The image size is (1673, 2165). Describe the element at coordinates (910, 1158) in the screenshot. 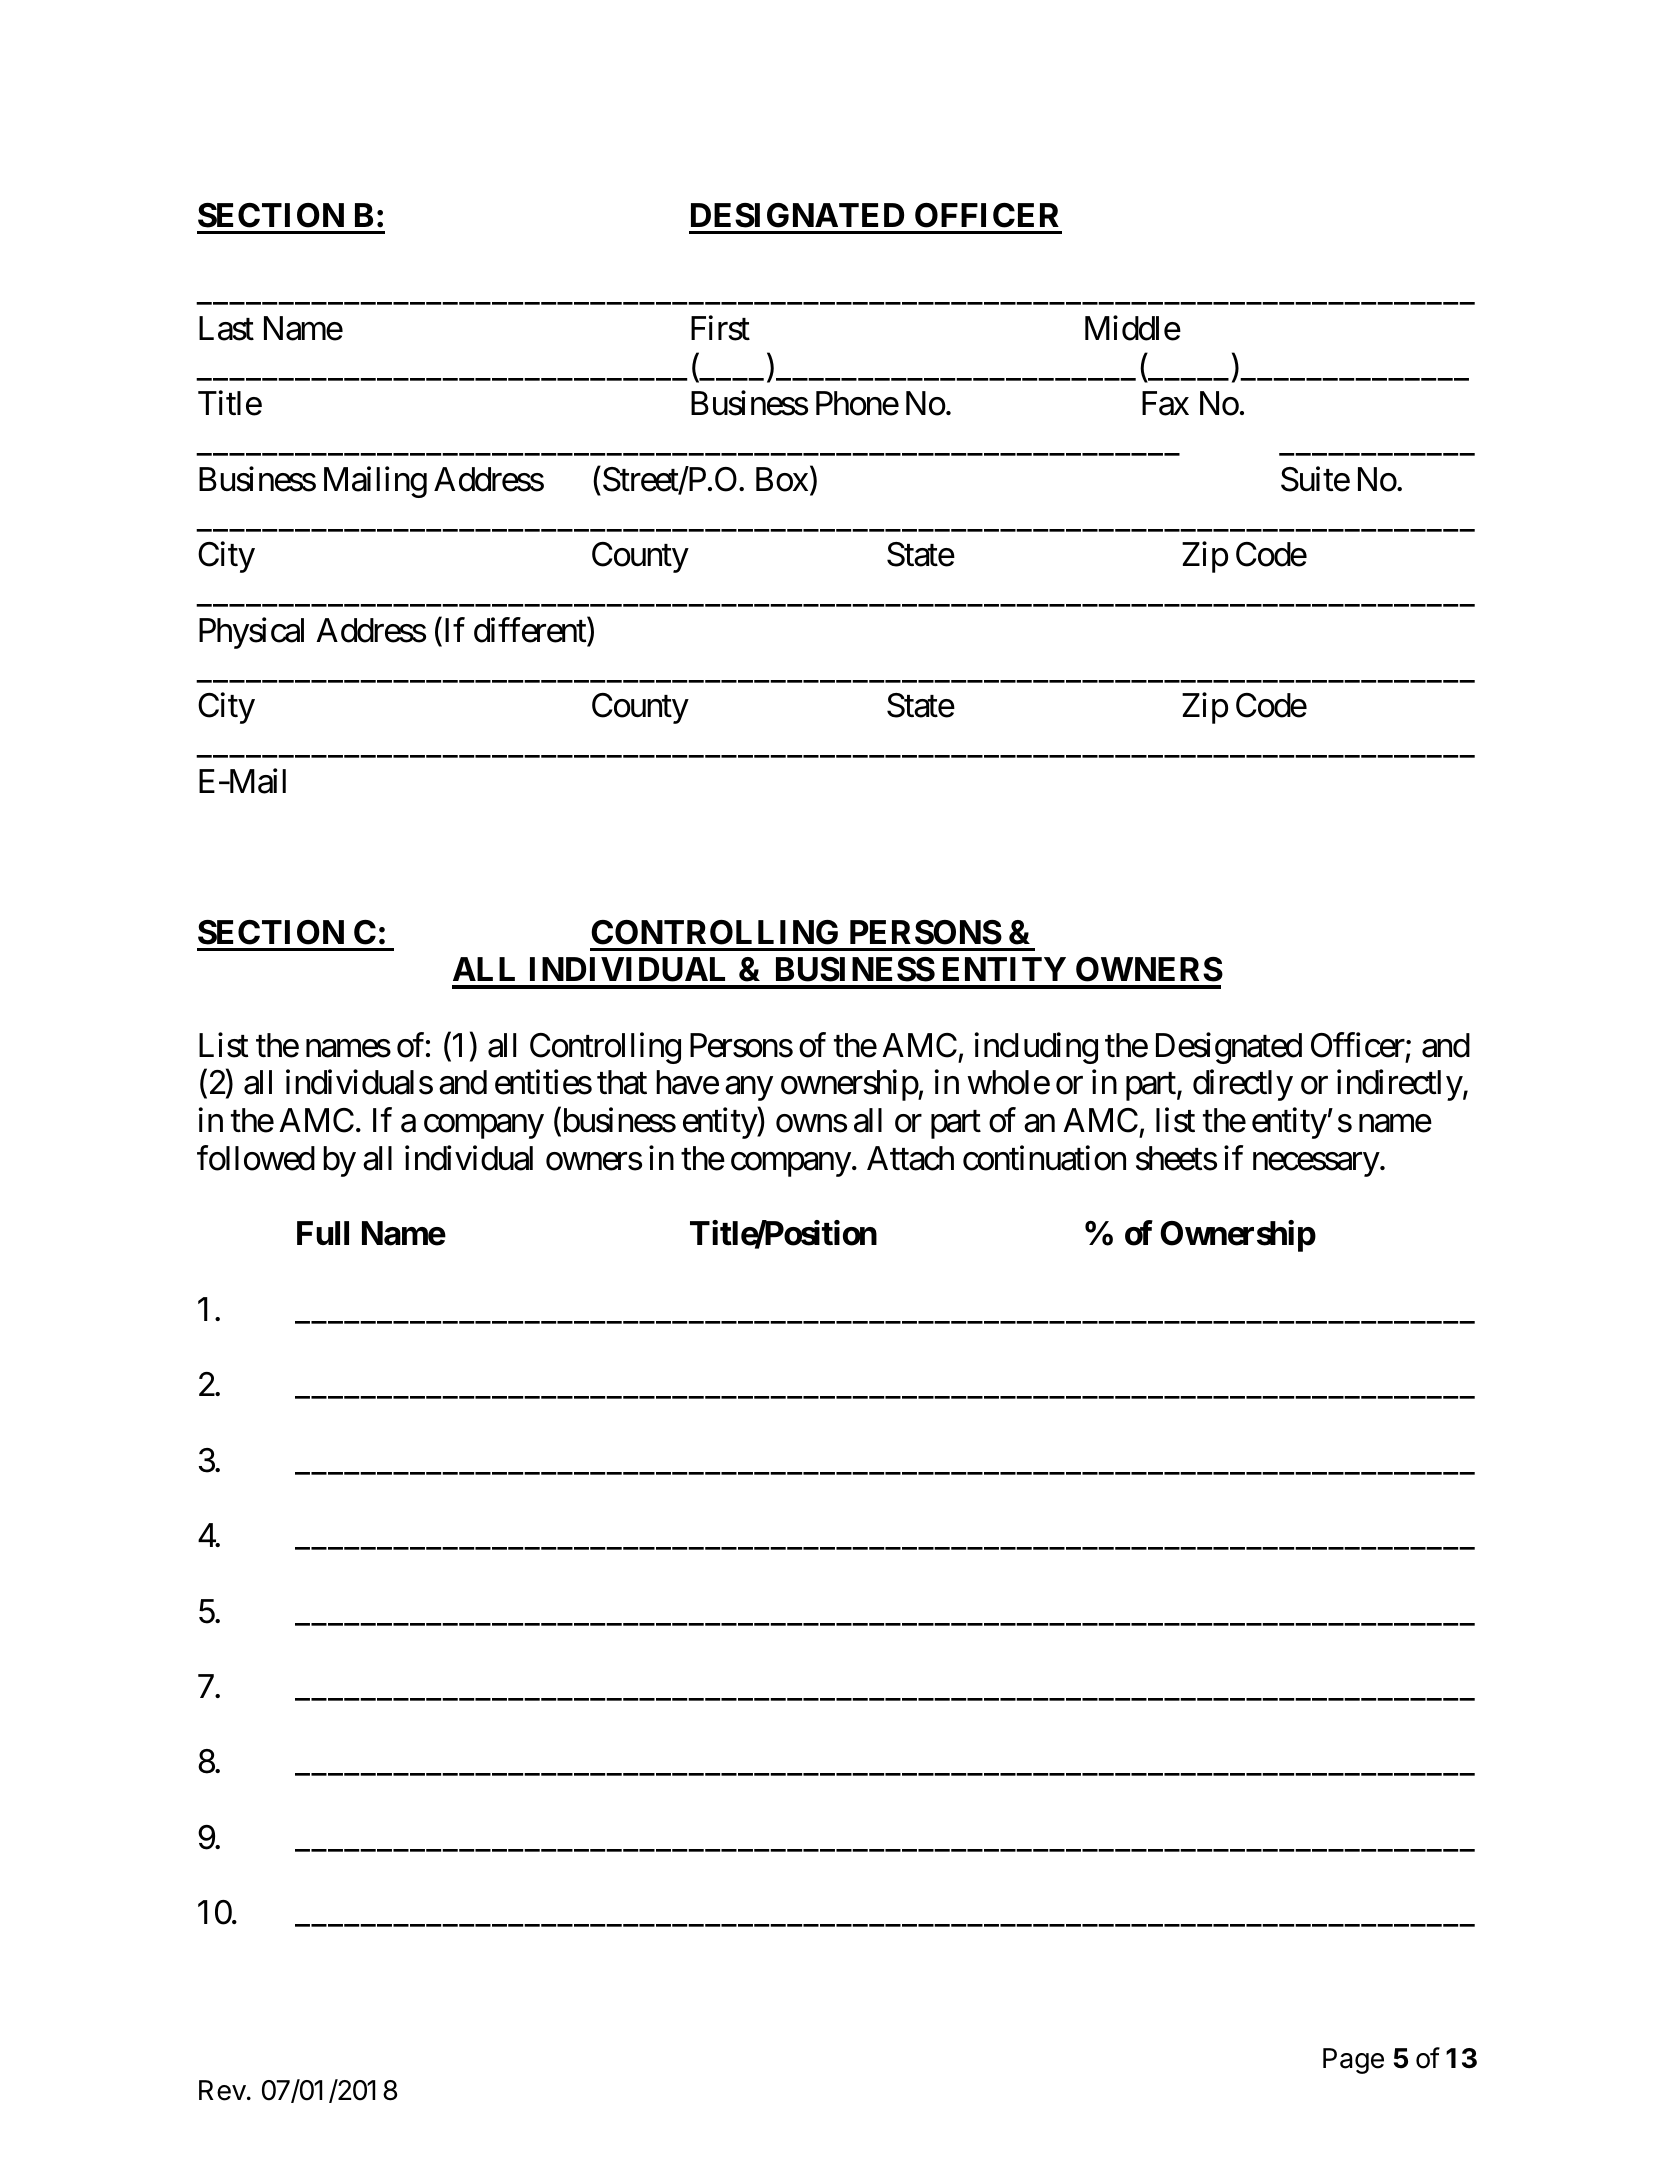

I see `Attach` at that location.
